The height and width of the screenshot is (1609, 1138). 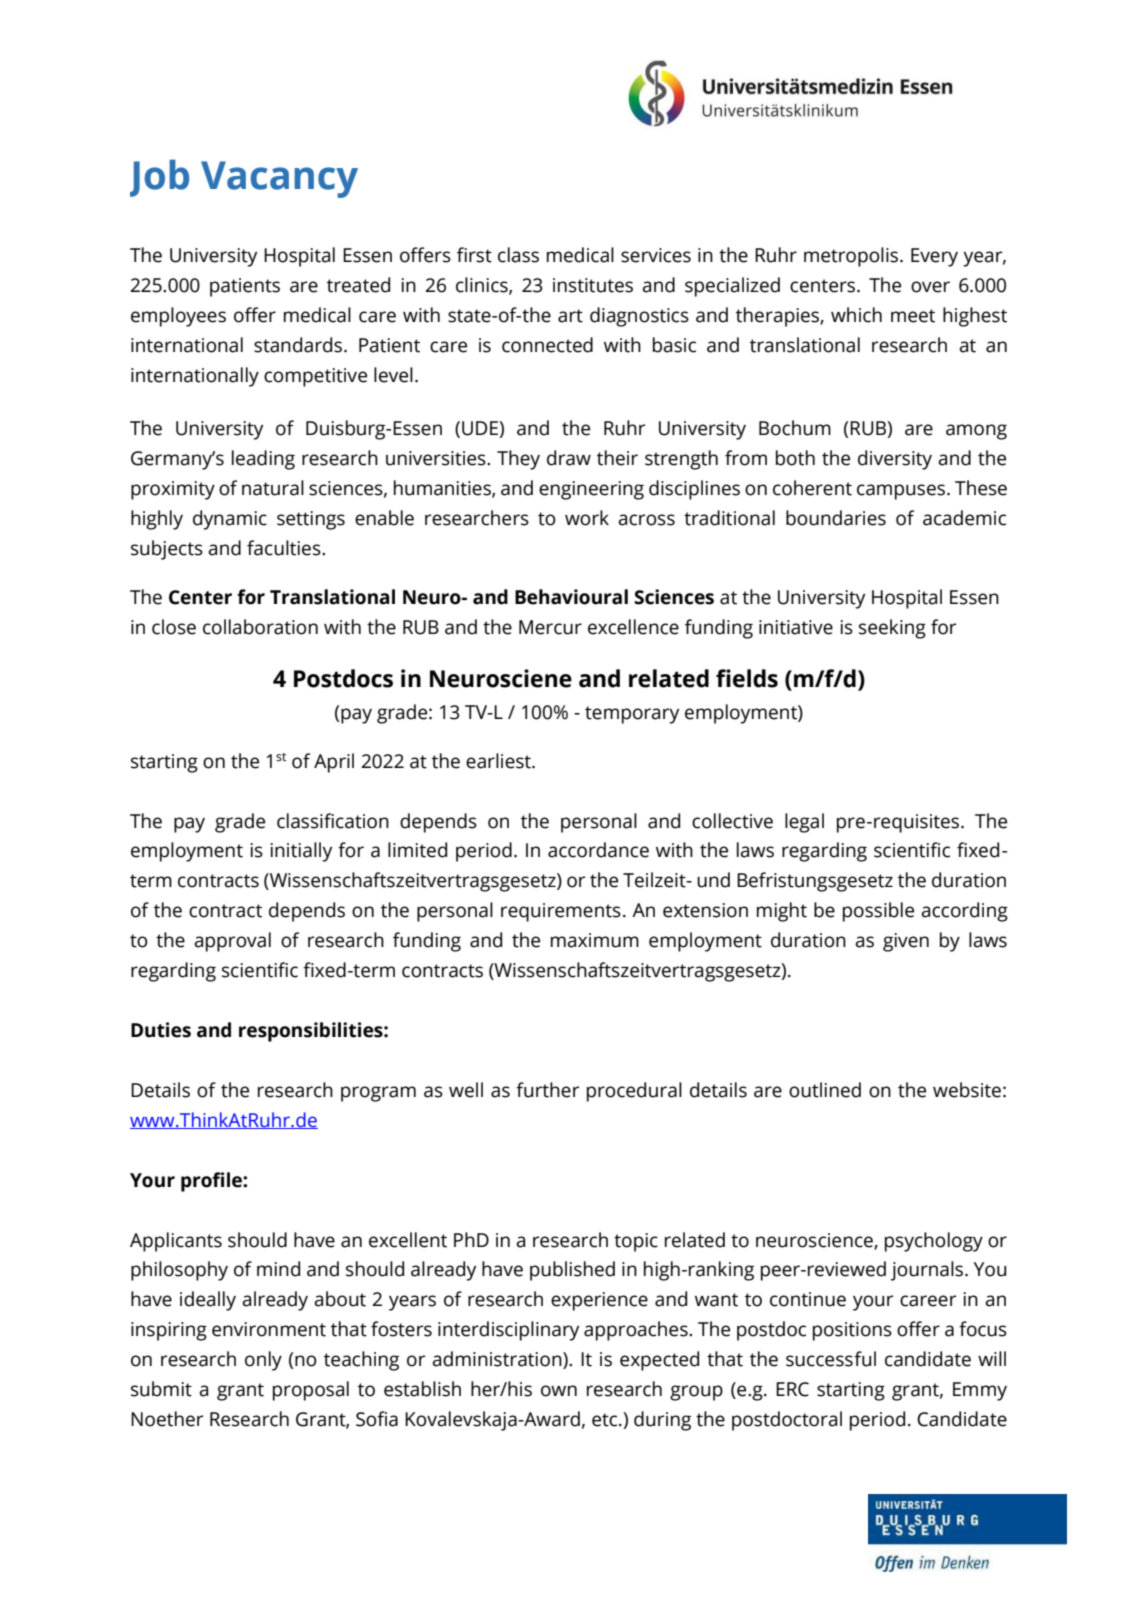 What do you see at coordinates (852, 257) in the screenshot?
I see `metropolis` at bounding box center [852, 257].
